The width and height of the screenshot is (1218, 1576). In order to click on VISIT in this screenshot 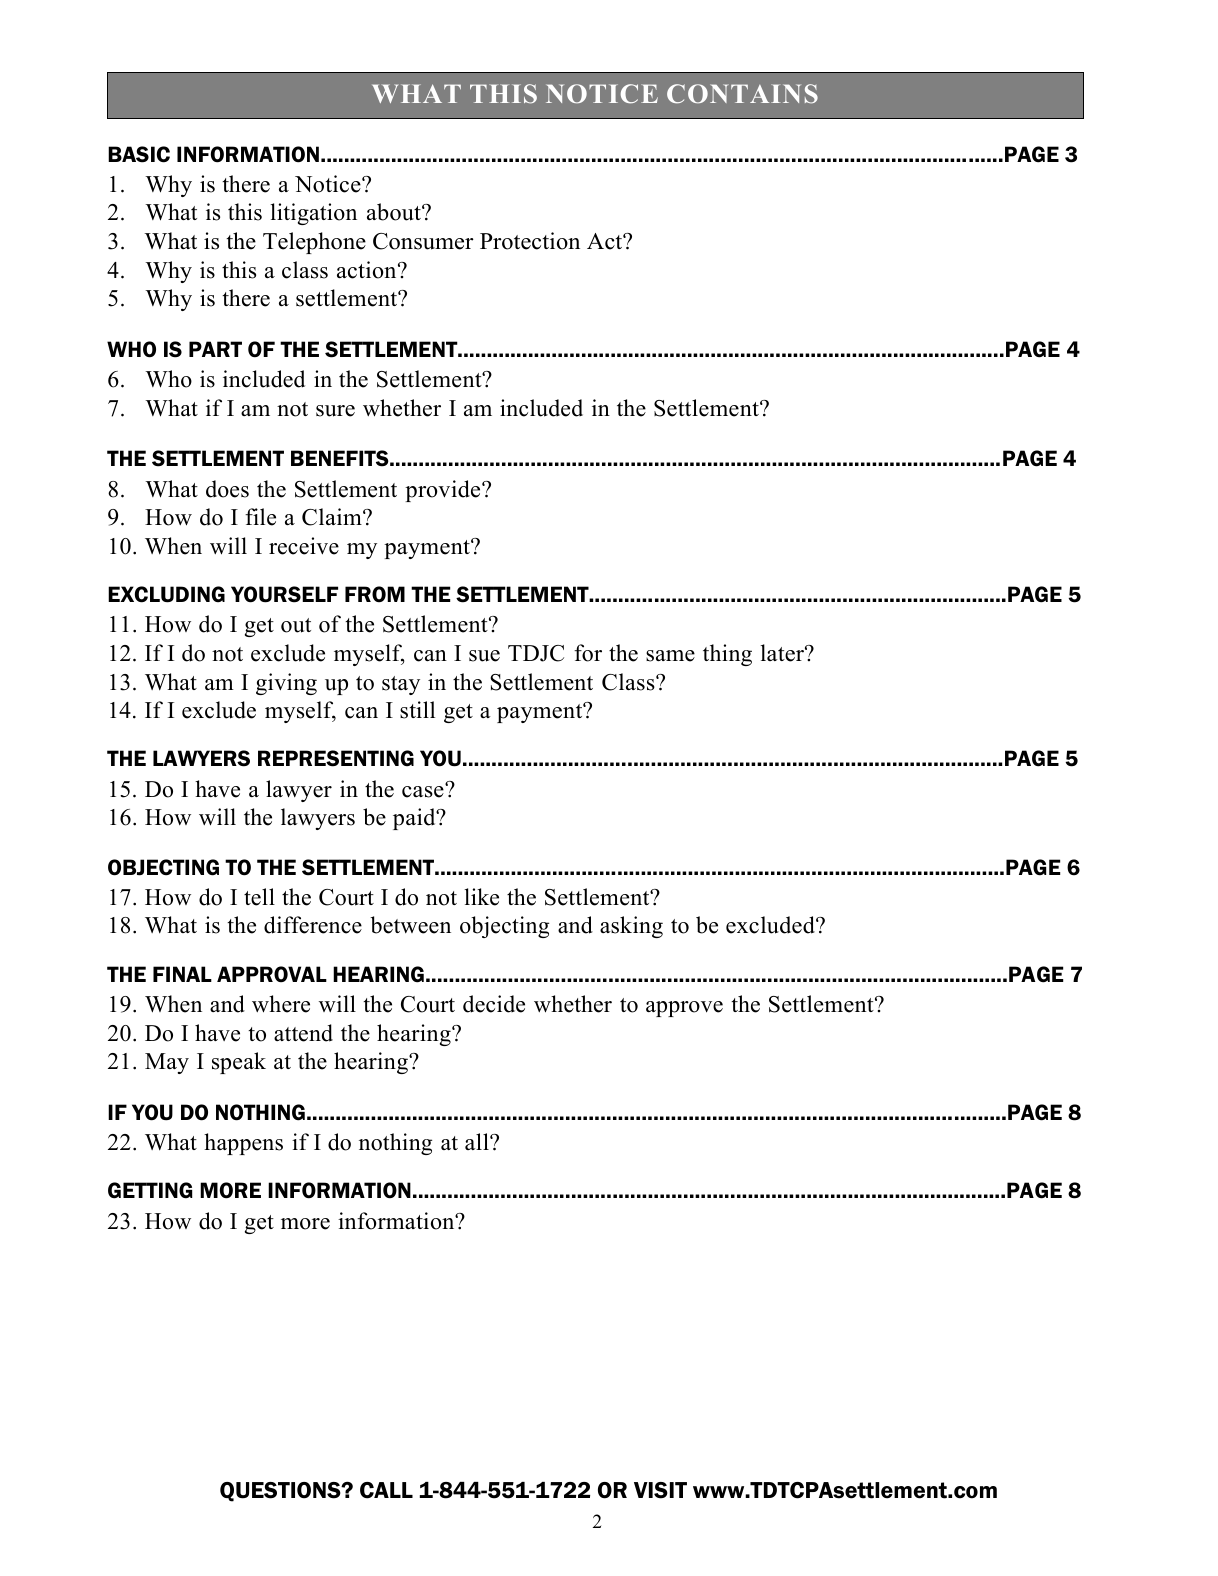, I will do `click(660, 1490)`.
